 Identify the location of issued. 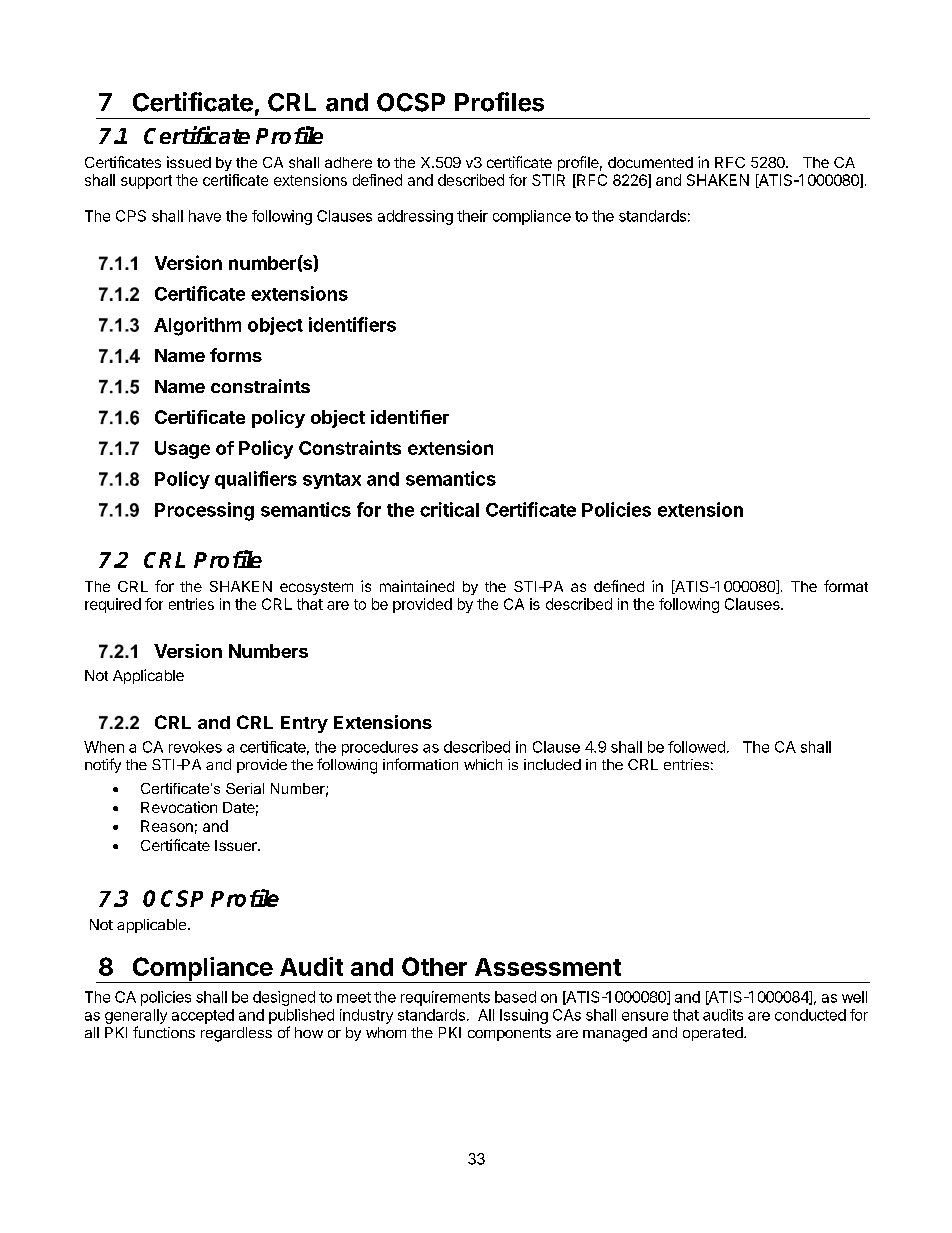
(189, 162).
